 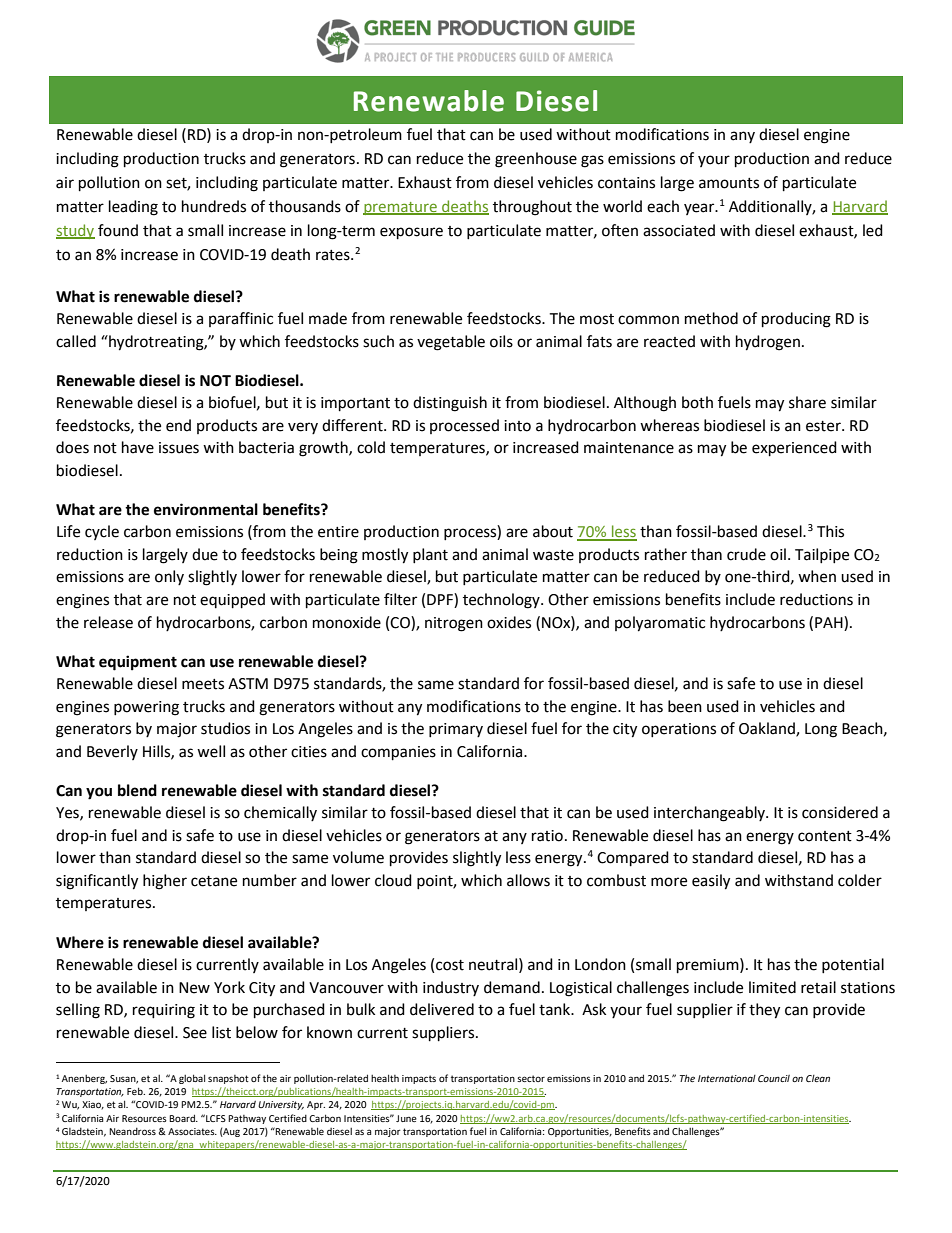 I want to click on Council, so click(x=774, y=1078).
